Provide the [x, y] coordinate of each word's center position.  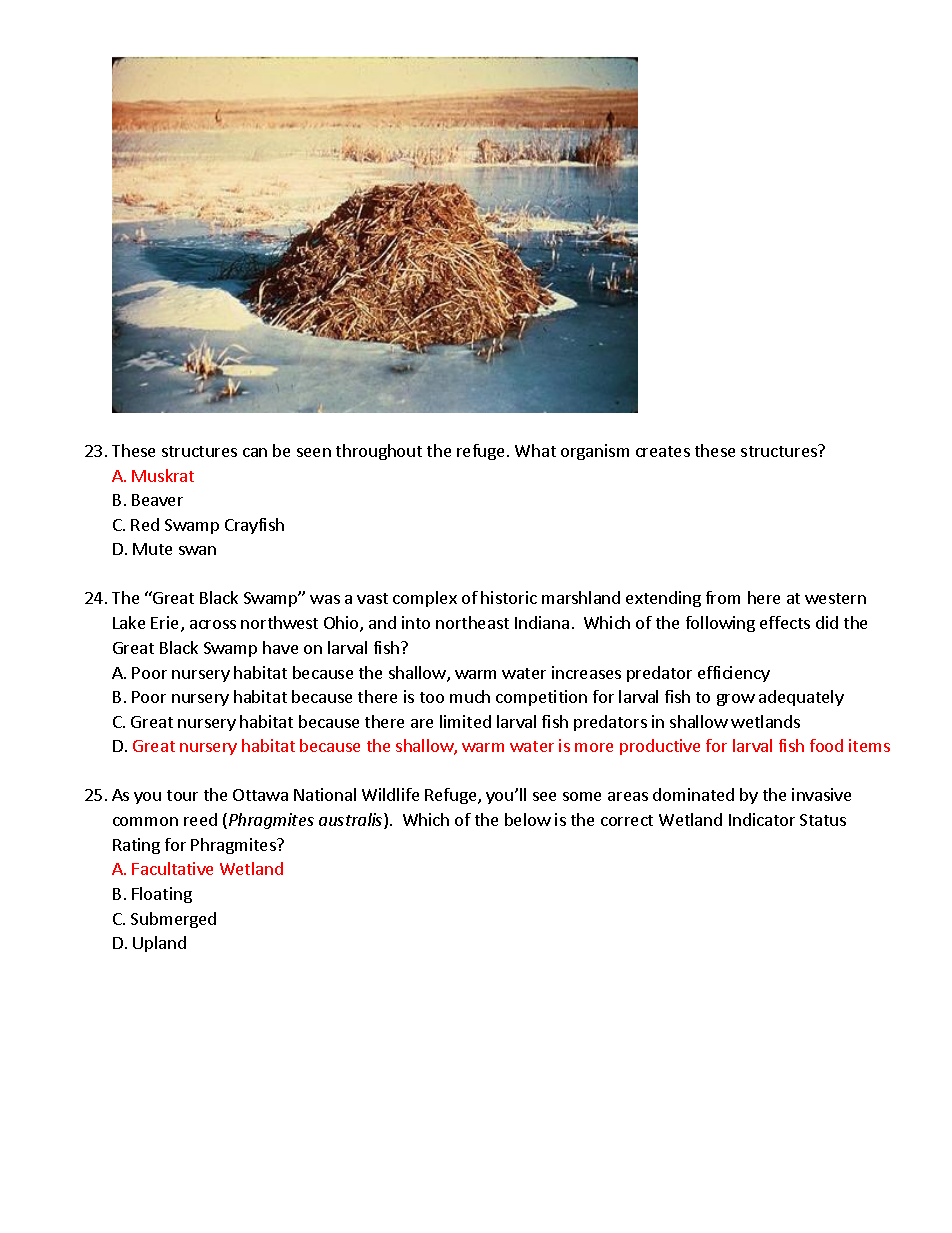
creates [663, 451]
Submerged [173, 920]
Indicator [762, 819]
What [535, 450]
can [255, 452]
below [528, 819]
